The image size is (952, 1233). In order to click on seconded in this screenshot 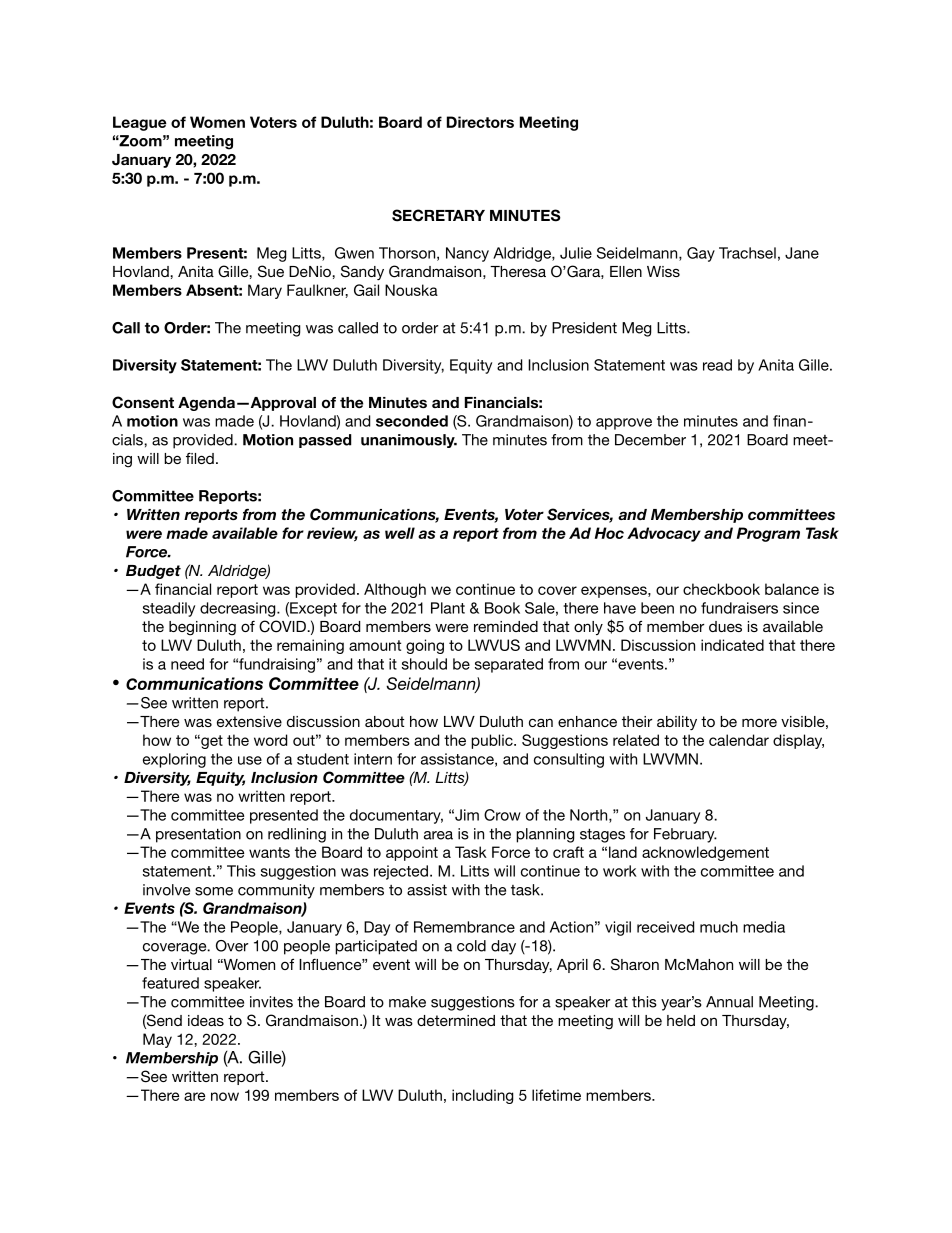, I will do `click(412, 421)`.
